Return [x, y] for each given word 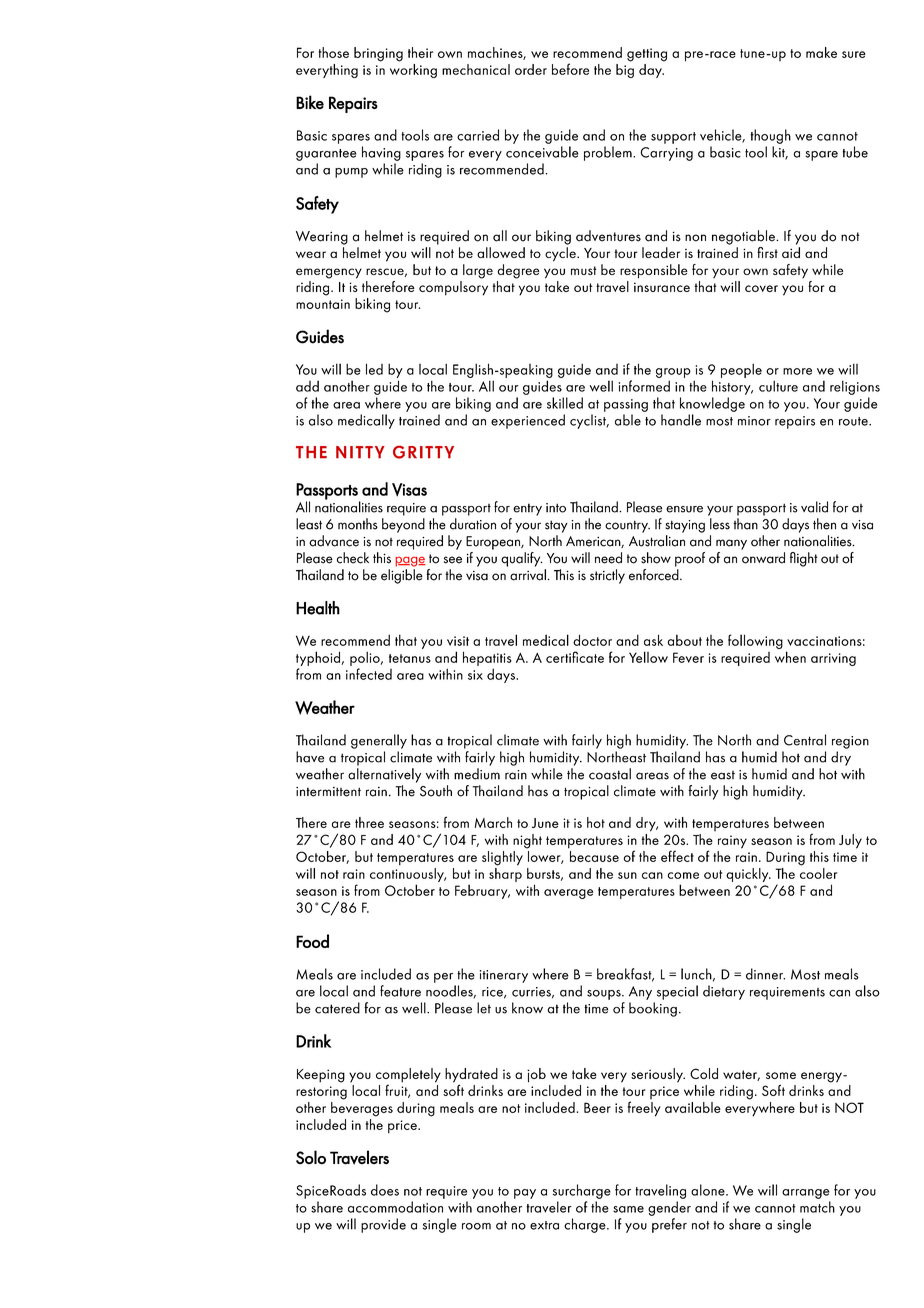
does [385, 1190]
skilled [565, 403]
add [307, 386]
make [821, 52]
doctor [592, 640]
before [570, 69]
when [790, 657]
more [797, 371]
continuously [408, 875]
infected [369, 674]
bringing [378, 54]
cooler [819, 872]
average [568, 894]
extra [544, 1225]
